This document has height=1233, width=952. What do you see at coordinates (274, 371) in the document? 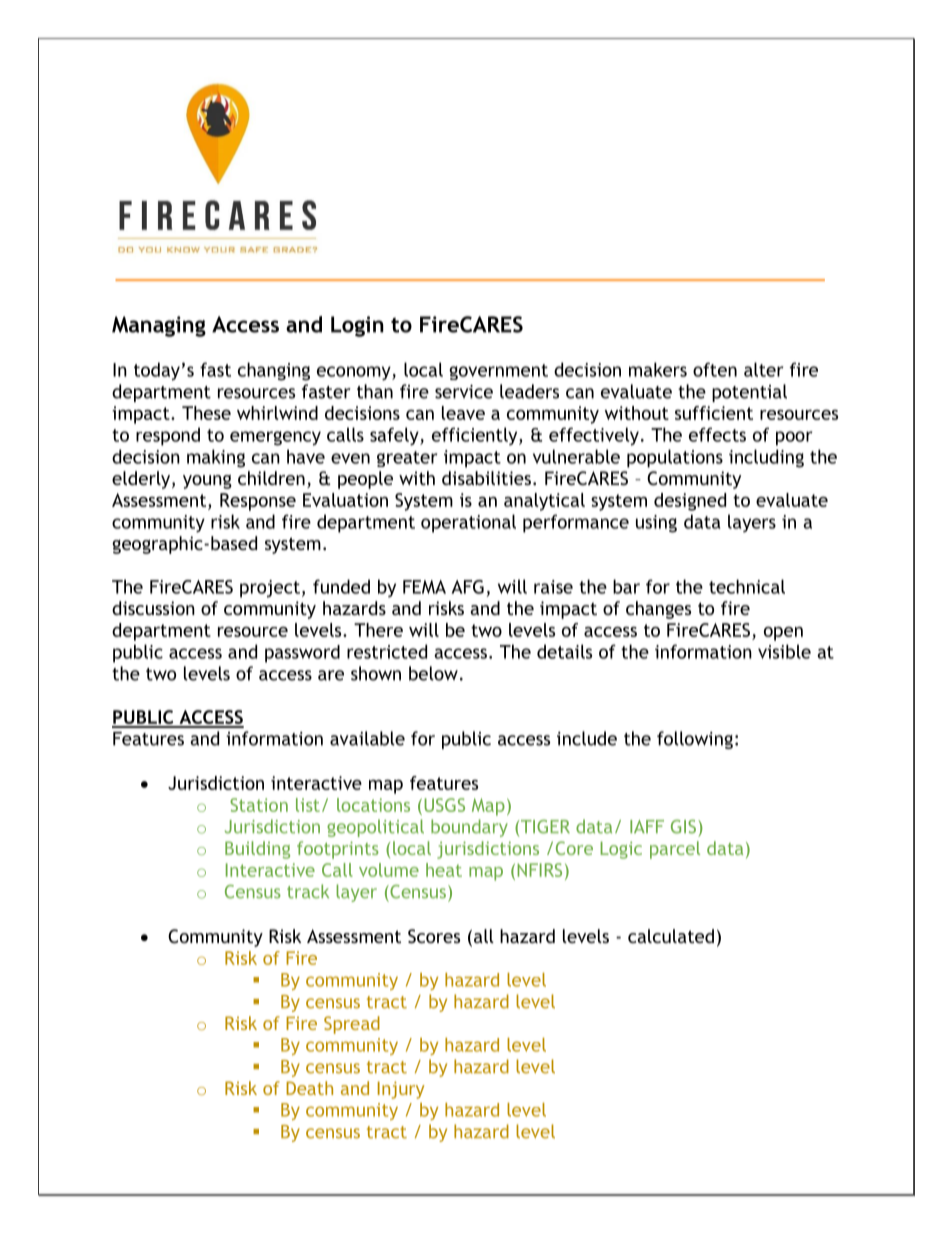
I see `changing` at bounding box center [274, 371].
